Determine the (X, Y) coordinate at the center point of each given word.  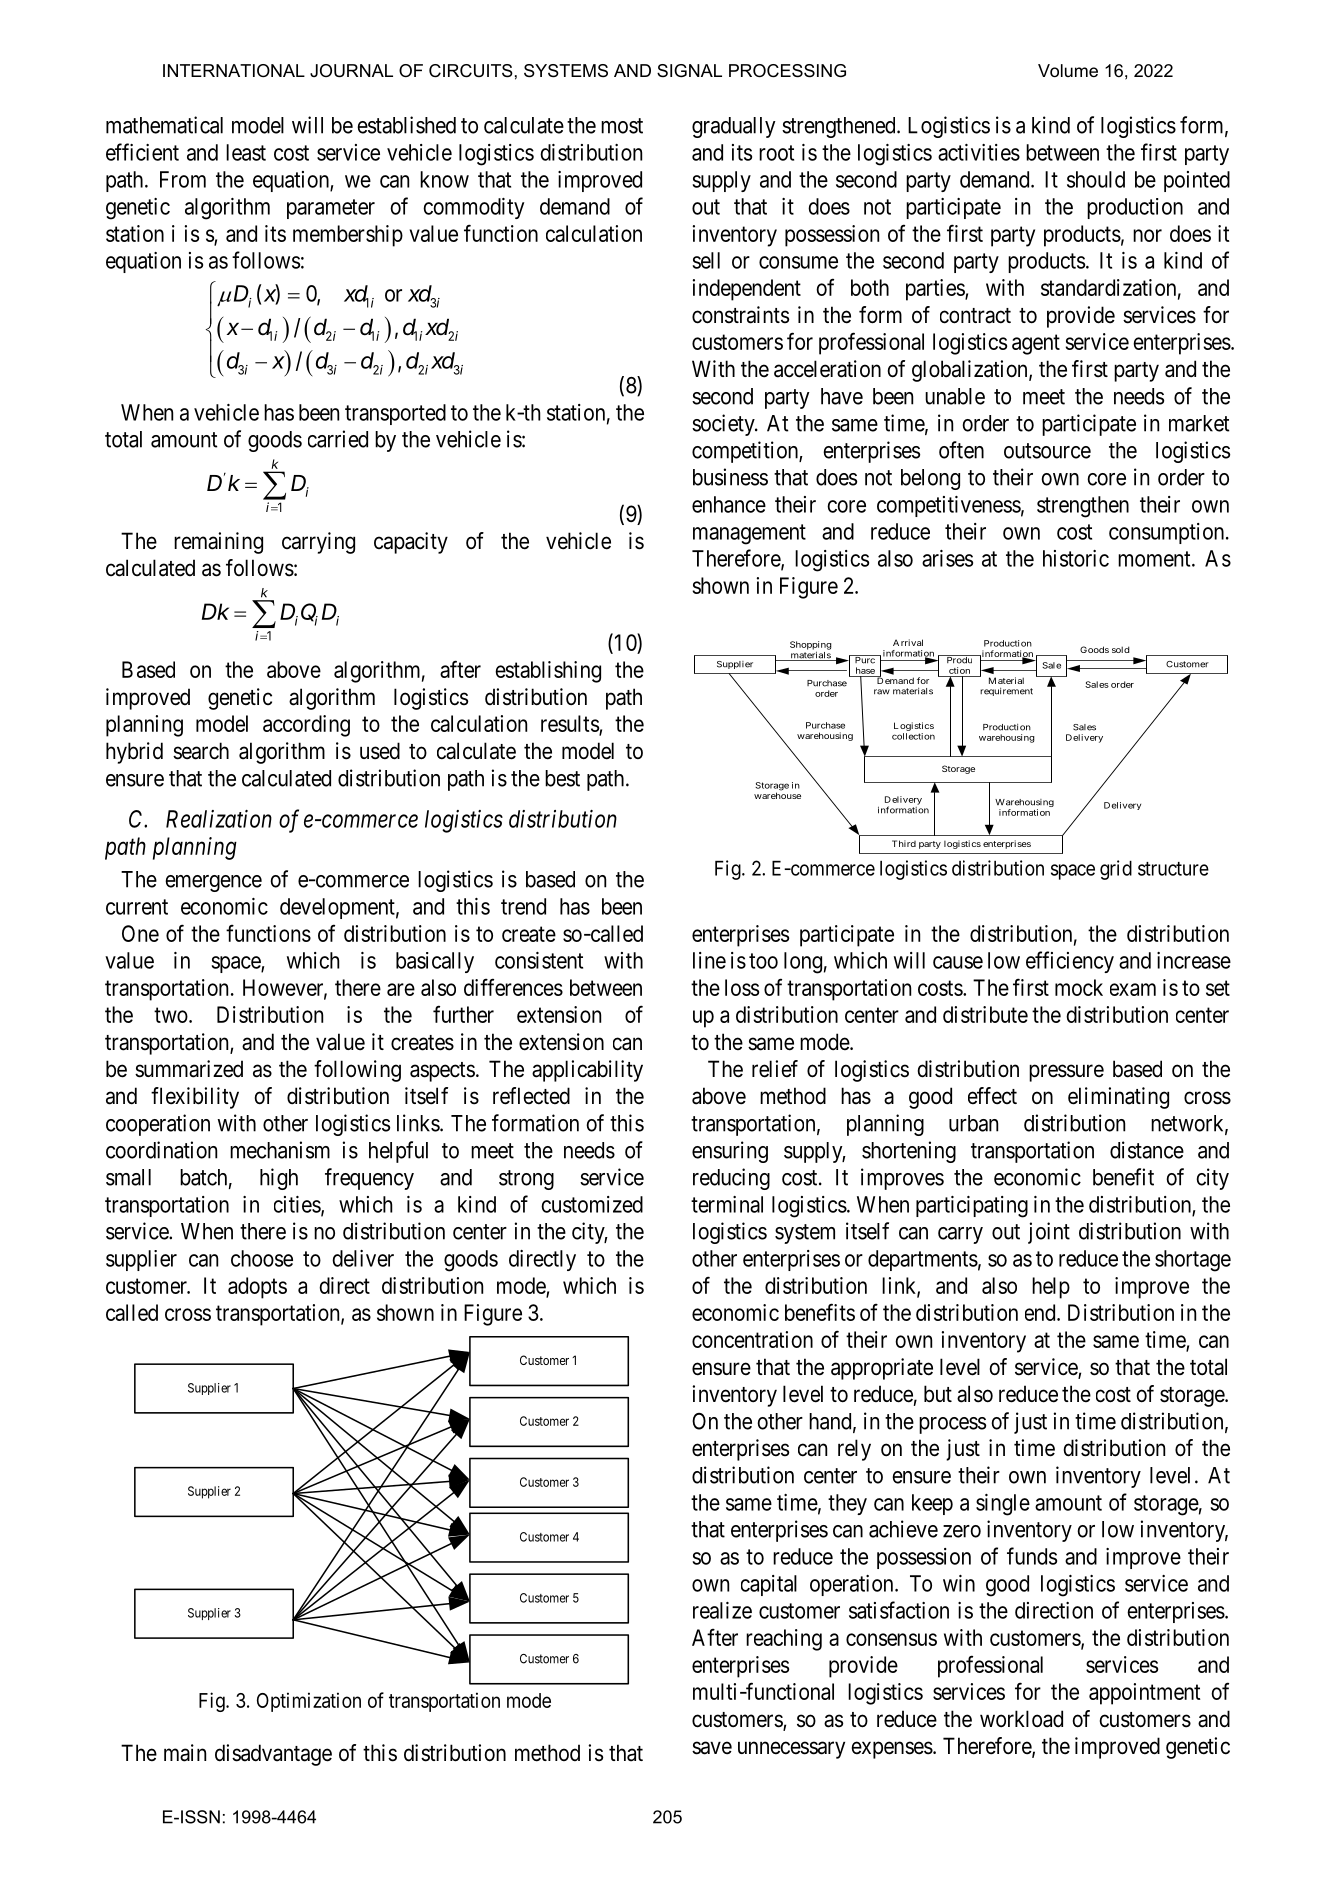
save (712, 1748)
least (246, 152)
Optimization (309, 1702)
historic (1076, 558)
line (709, 960)
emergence (213, 883)
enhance (729, 504)
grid (1116, 870)
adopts (257, 1288)
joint (1049, 1233)
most (622, 126)
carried (338, 439)
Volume (1068, 70)
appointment (1145, 1694)
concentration (752, 1339)
